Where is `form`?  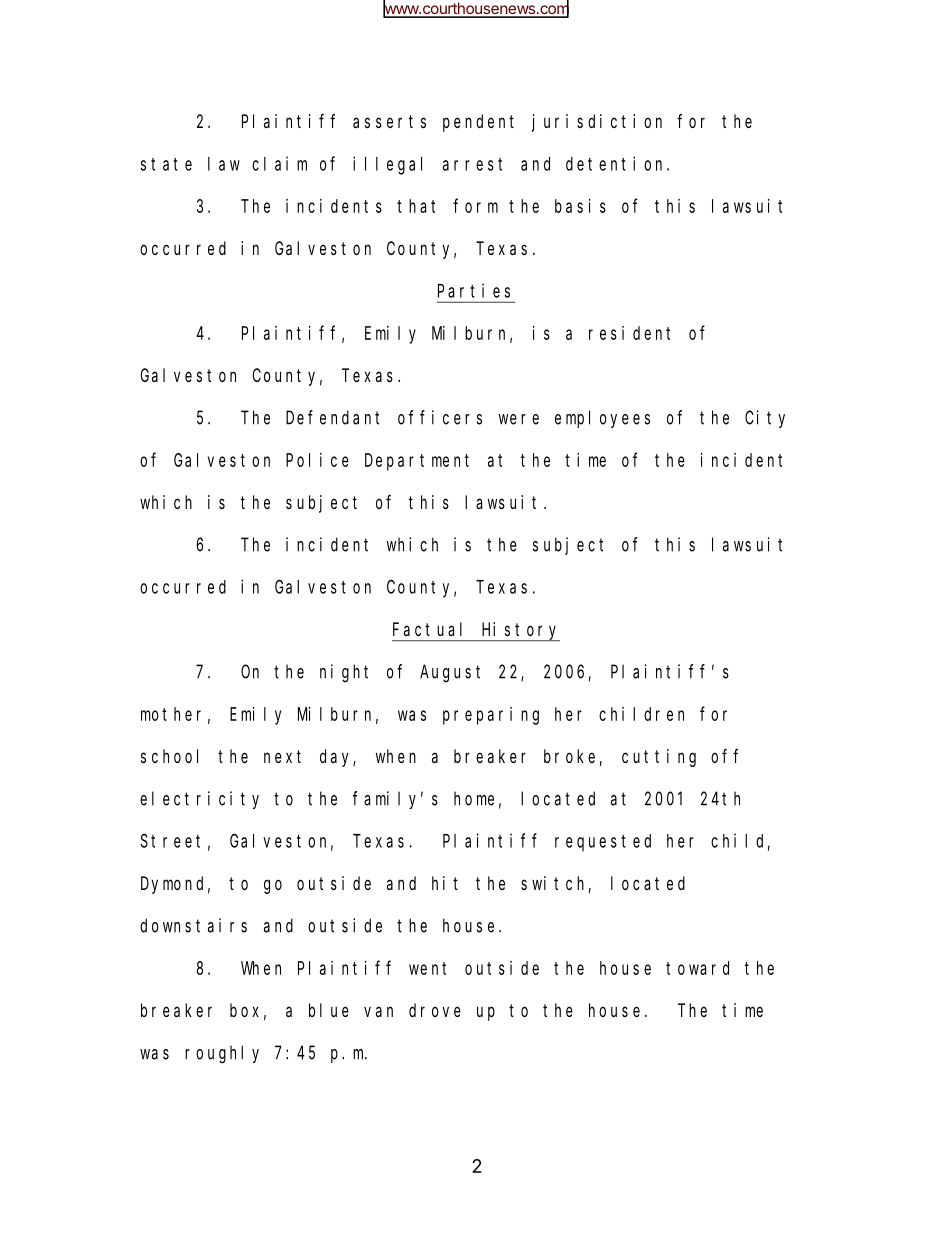 form is located at coordinates (475, 205).
